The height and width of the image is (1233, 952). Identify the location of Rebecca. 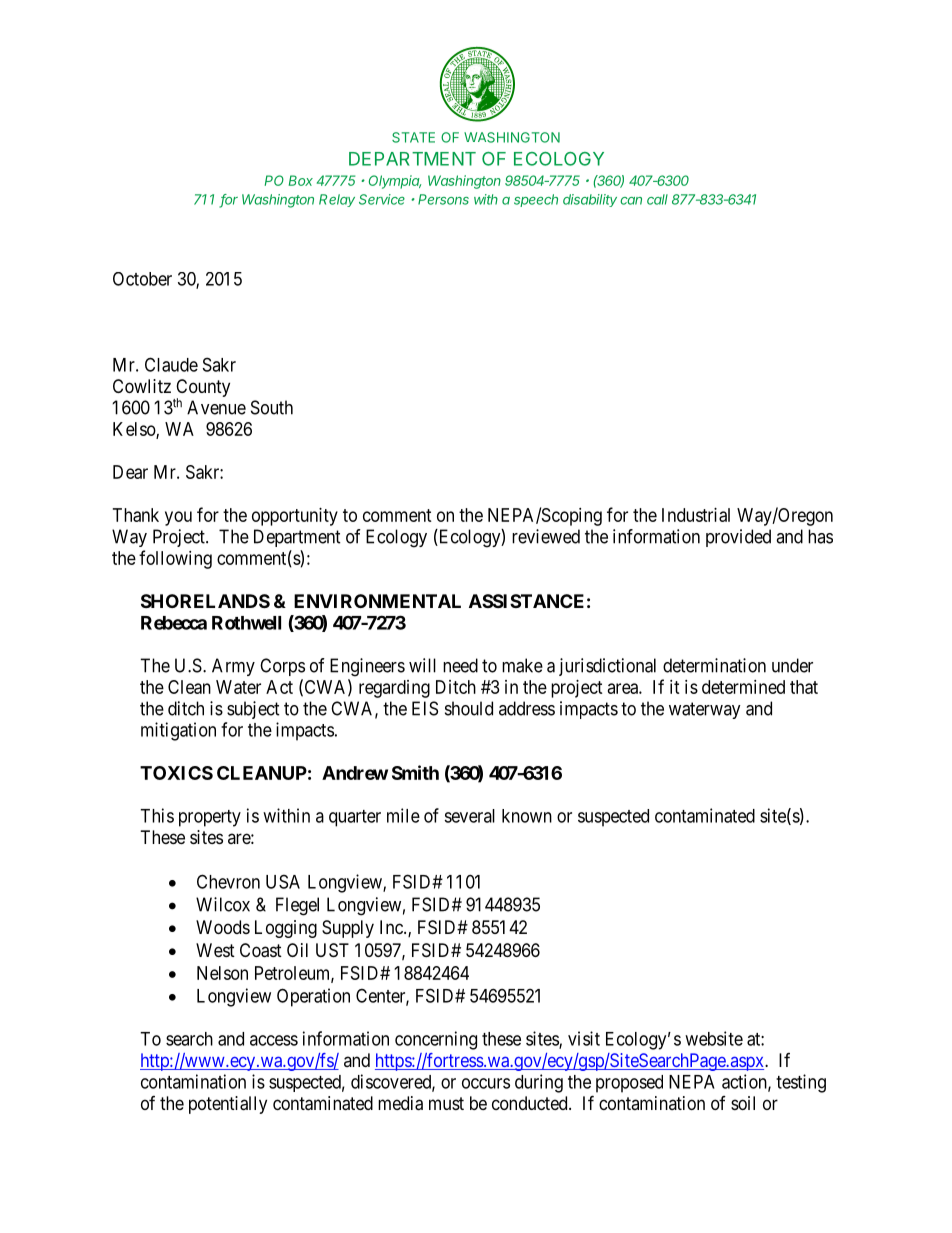
(174, 623).
